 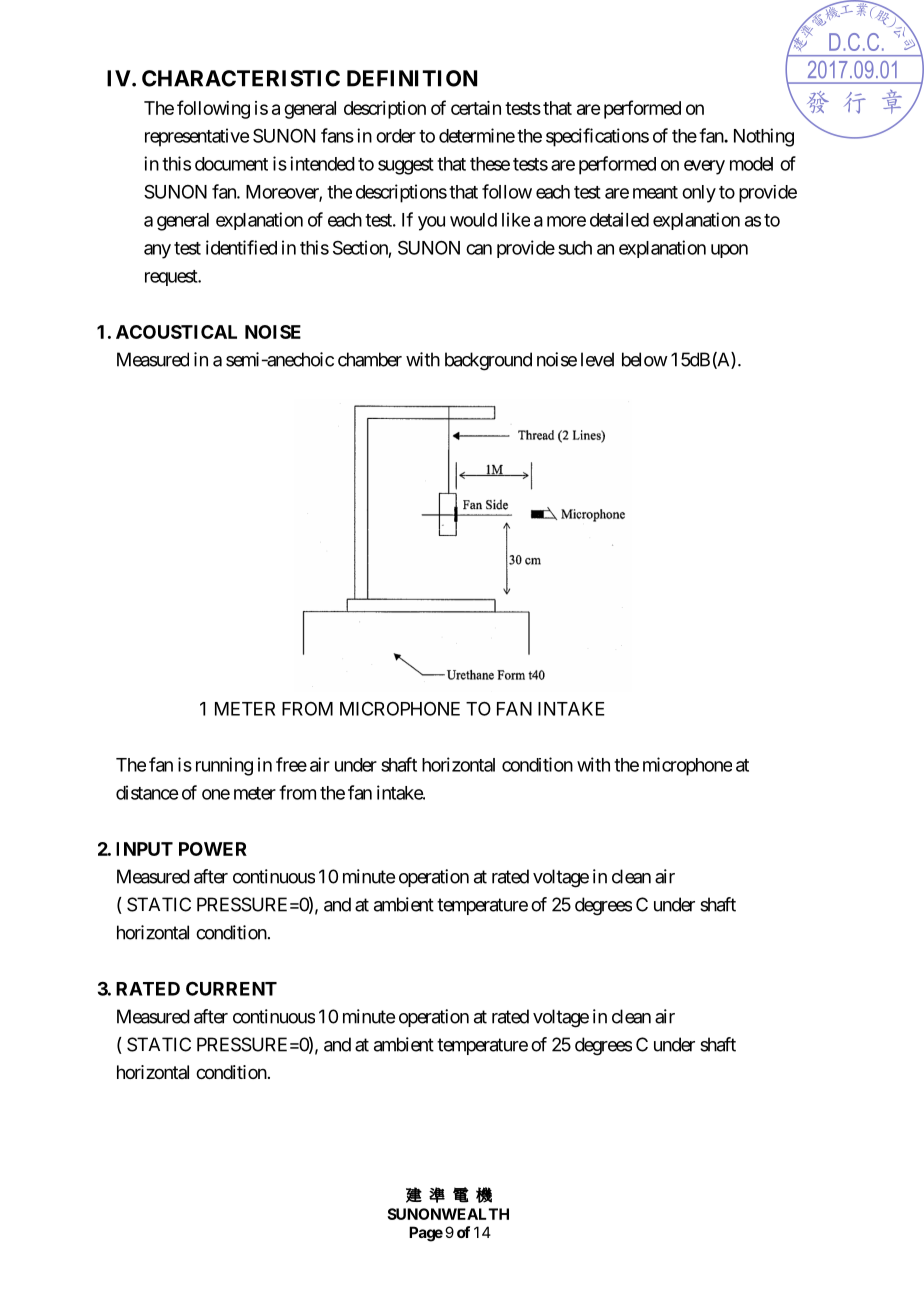 What do you see at coordinates (597, 359) in the screenshot?
I see `level` at bounding box center [597, 359].
